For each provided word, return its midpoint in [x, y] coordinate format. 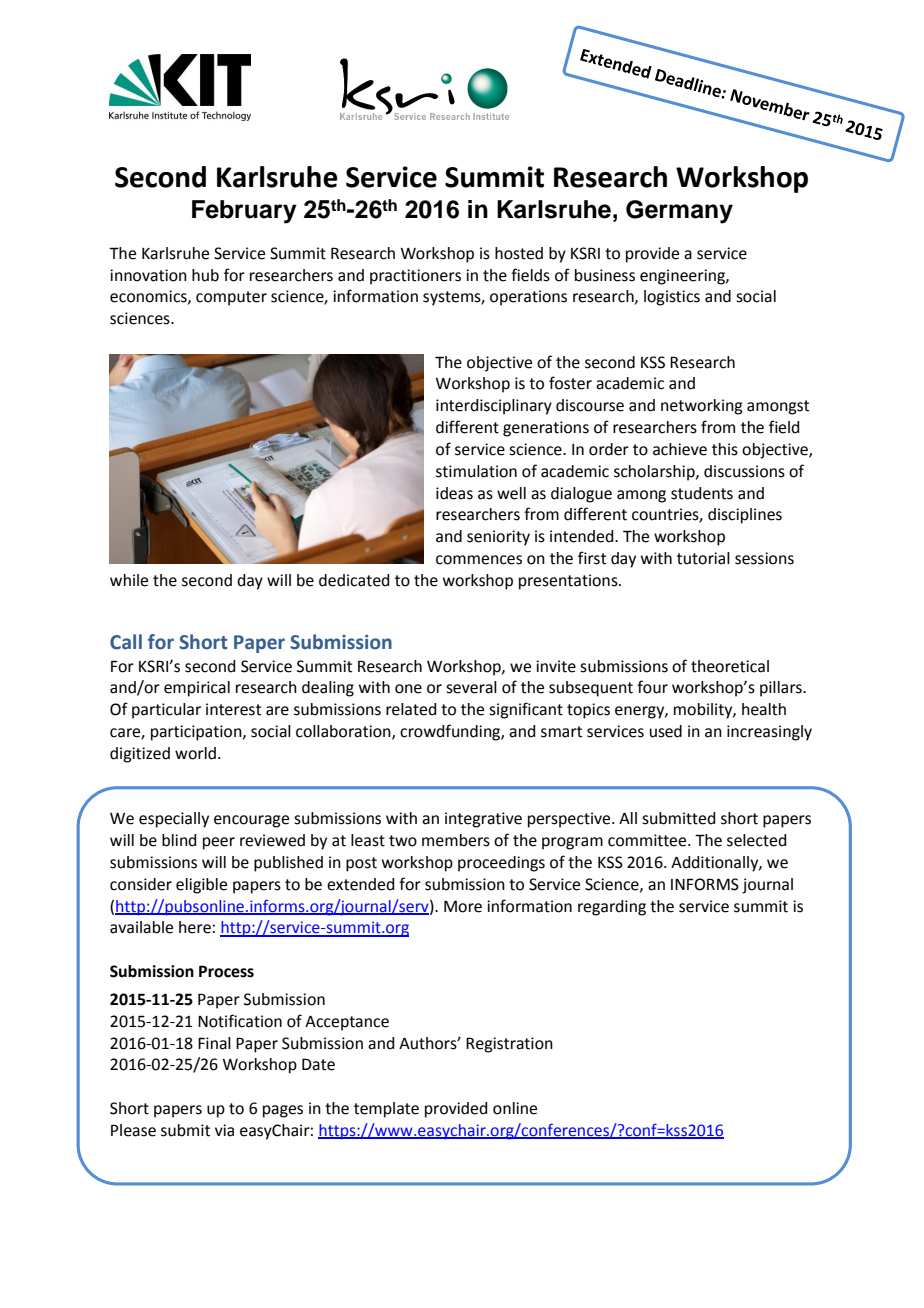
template [386, 1110]
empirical [197, 689]
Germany [679, 212]
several [471, 687]
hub [205, 275]
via [224, 1130]
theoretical [730, 666]
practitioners [415, 277]
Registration [509, 1045]
